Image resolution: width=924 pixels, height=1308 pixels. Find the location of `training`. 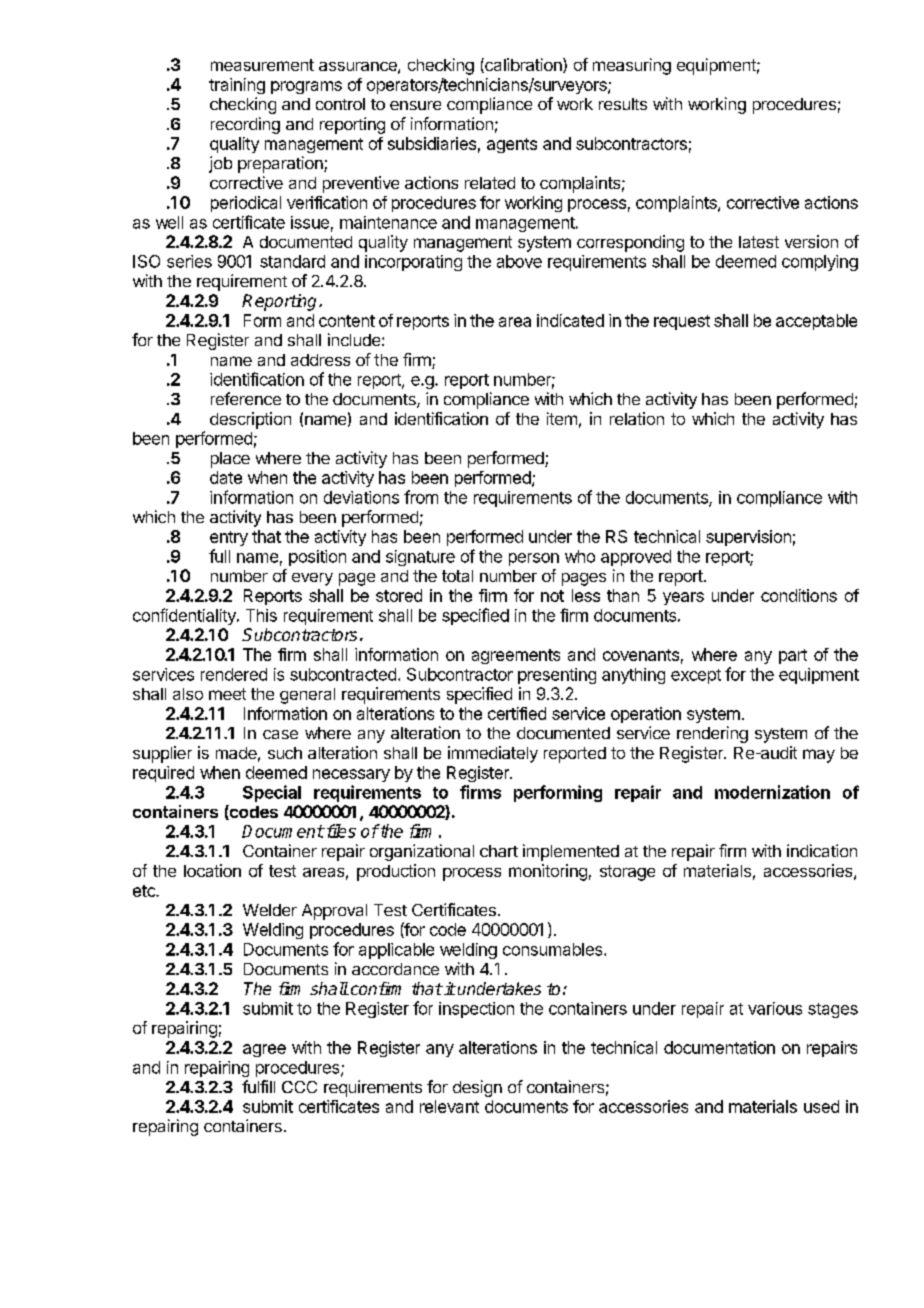

training is located at coordinates (237, 86).
